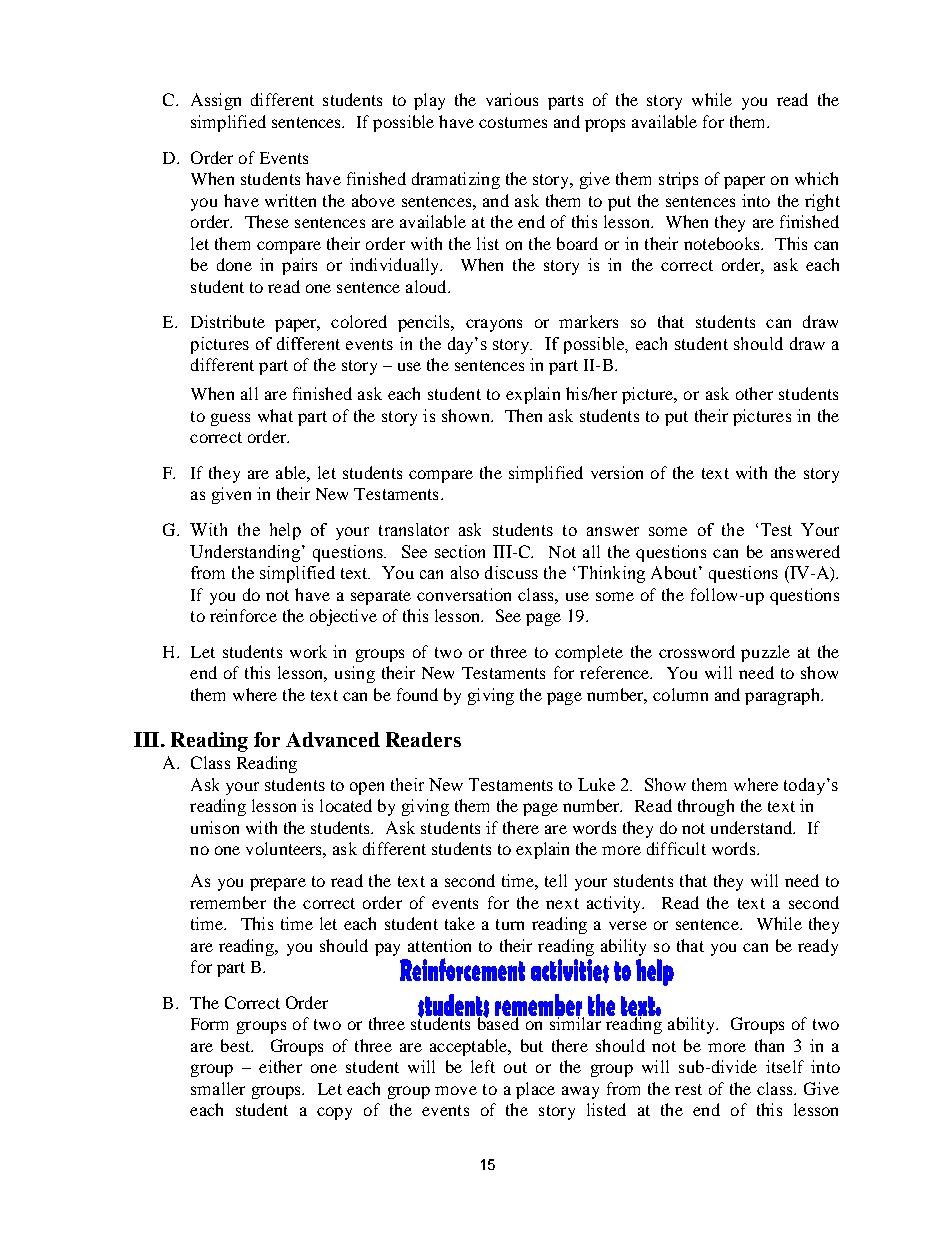 This screenshot has height=1233, width=952. What do you see at coordinates (697, 651) in the screenshot?
I see `crossword` at bounding box center [697, 651].
